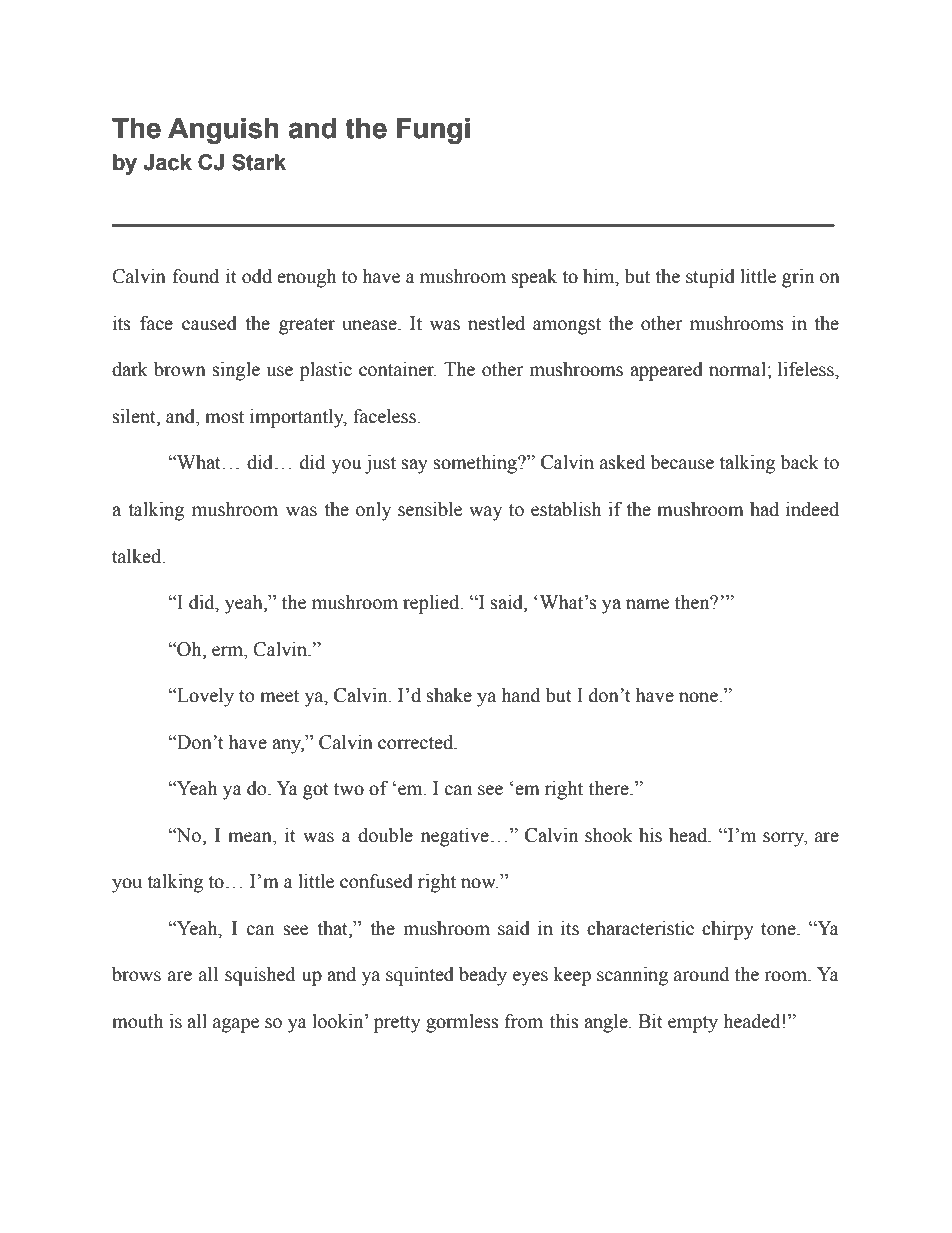  I want to click on most, so click(224, 417).
